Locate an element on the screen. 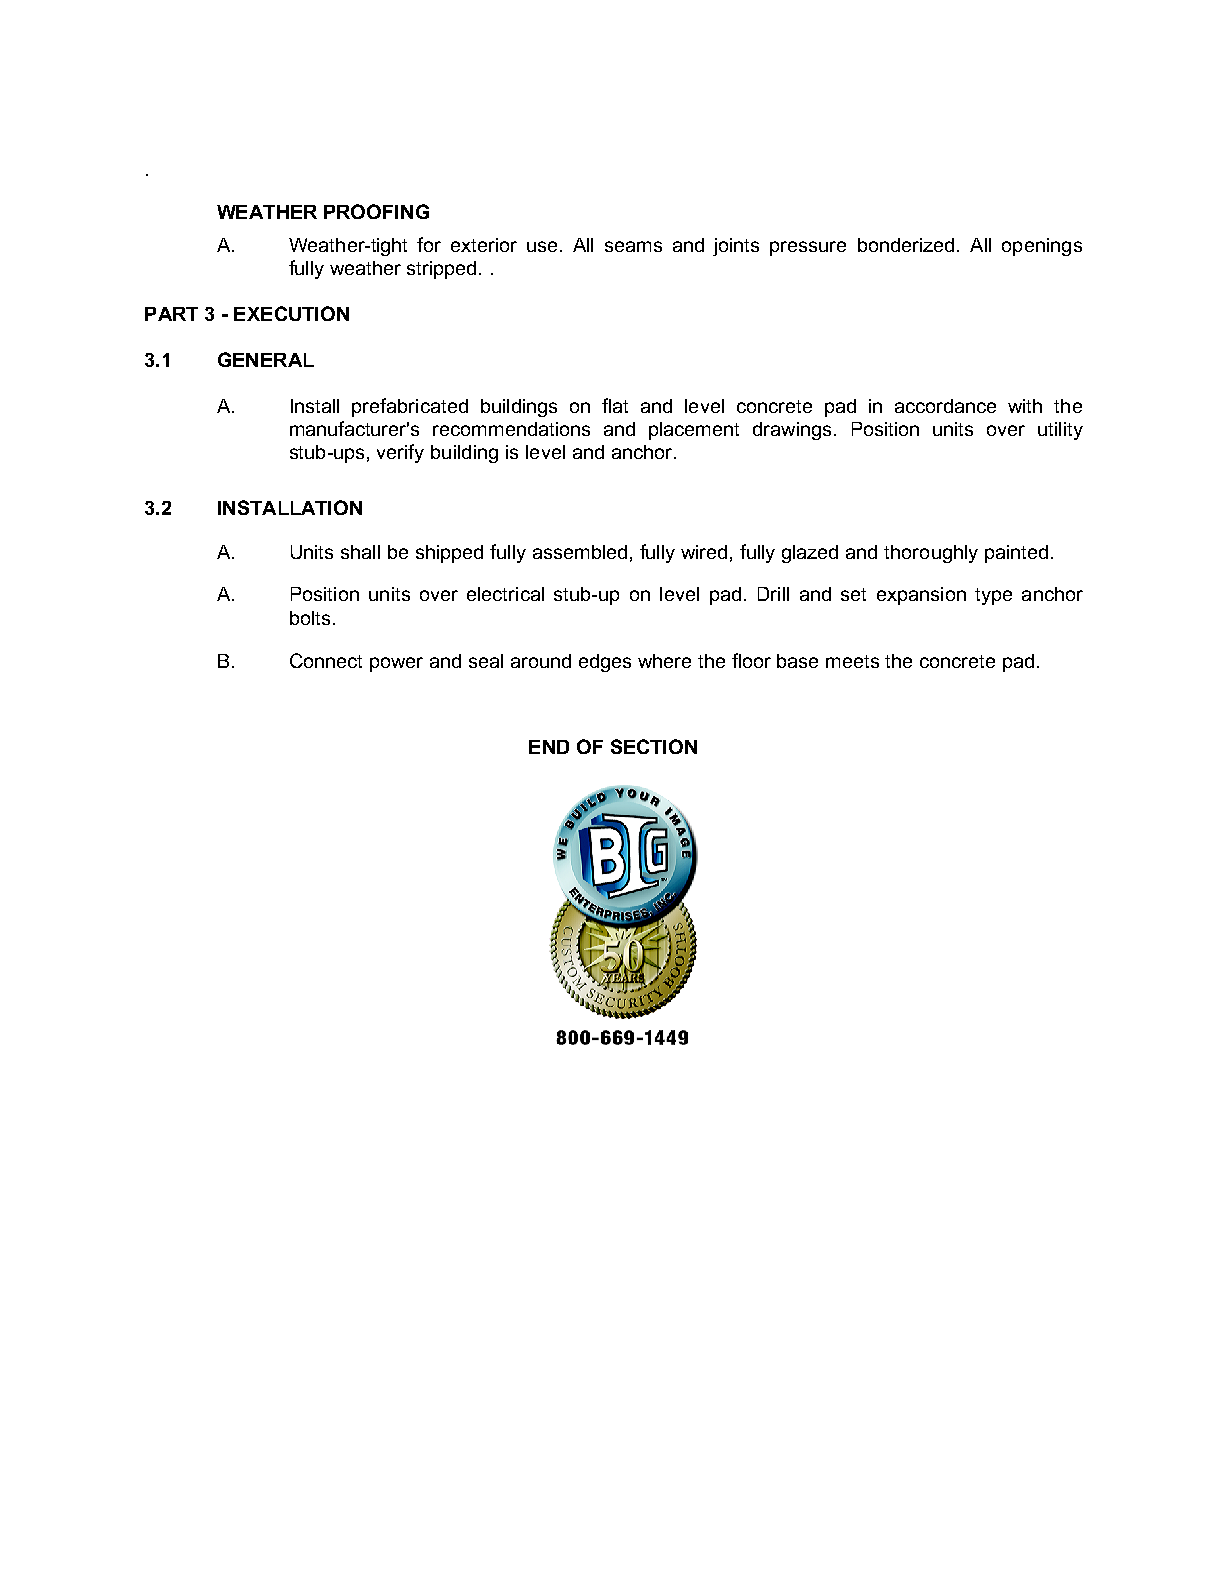  GENERAL is located at coordinates (266, 359).
